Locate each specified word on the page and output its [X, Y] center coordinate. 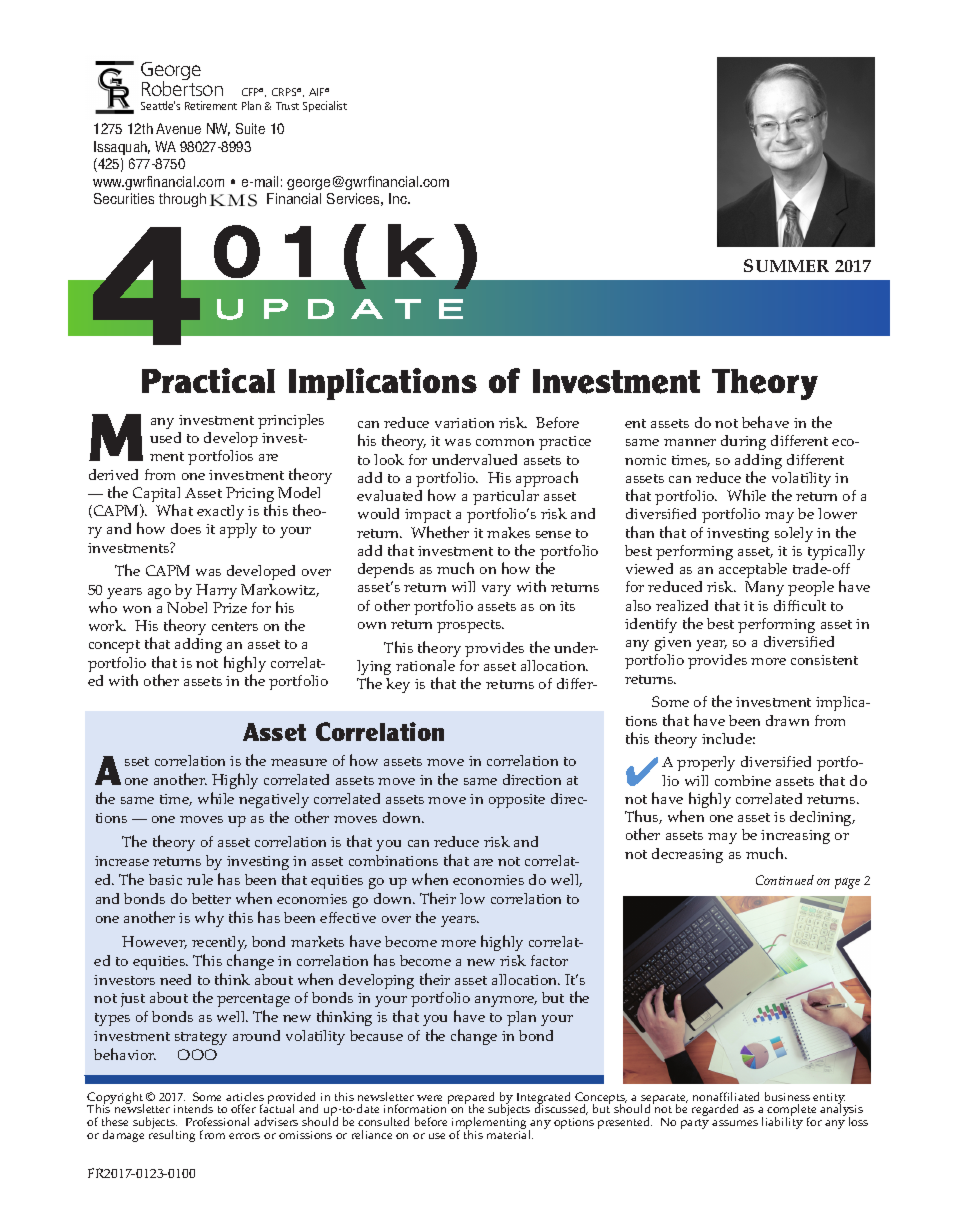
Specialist [325, 106]
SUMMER [786, 265]
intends [193, 1108]
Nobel [187, 607]
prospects [470, 626]
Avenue [178, 128]
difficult [800, 605]
